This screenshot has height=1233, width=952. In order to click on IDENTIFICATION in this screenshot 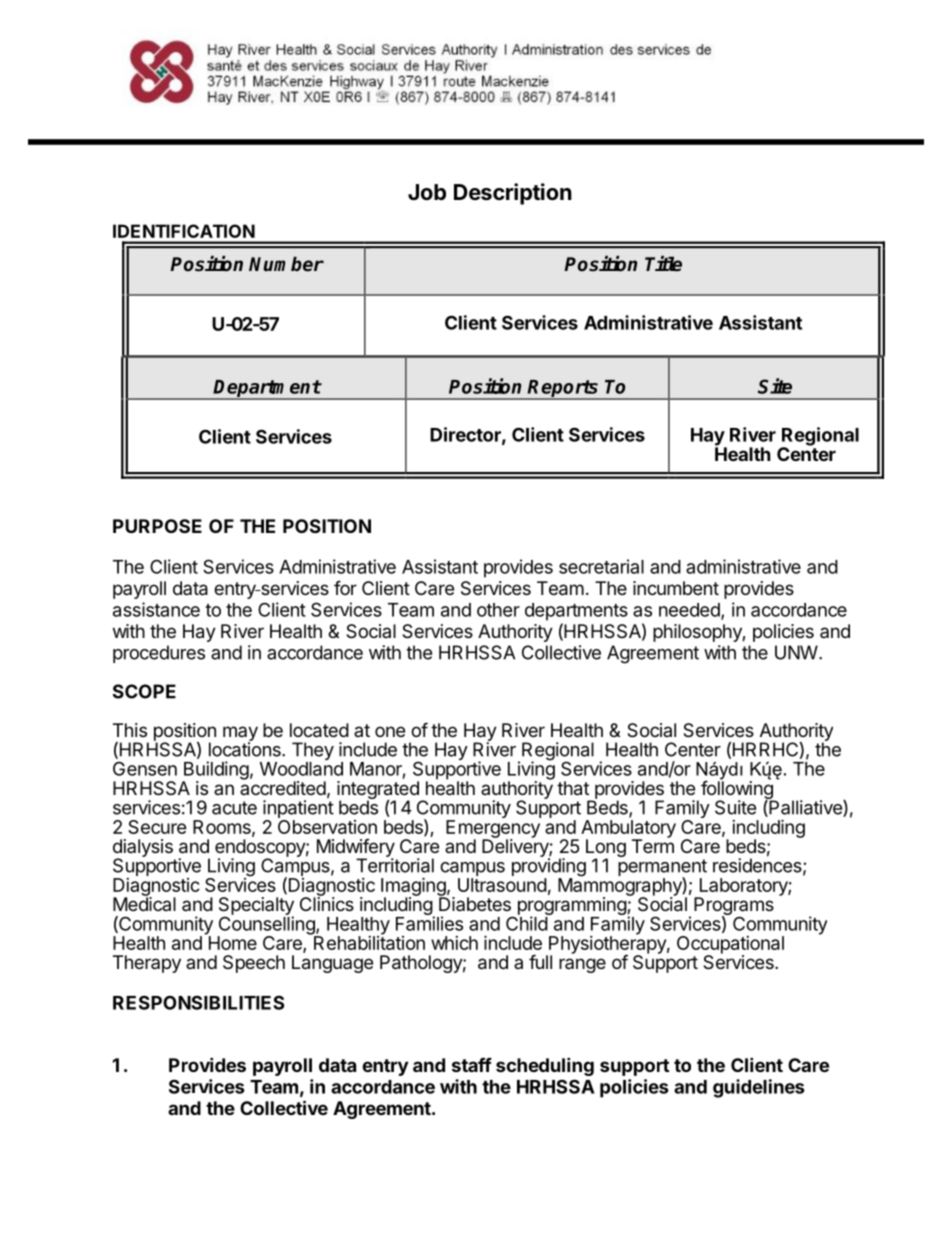, I will do `click(184, 231)`.
